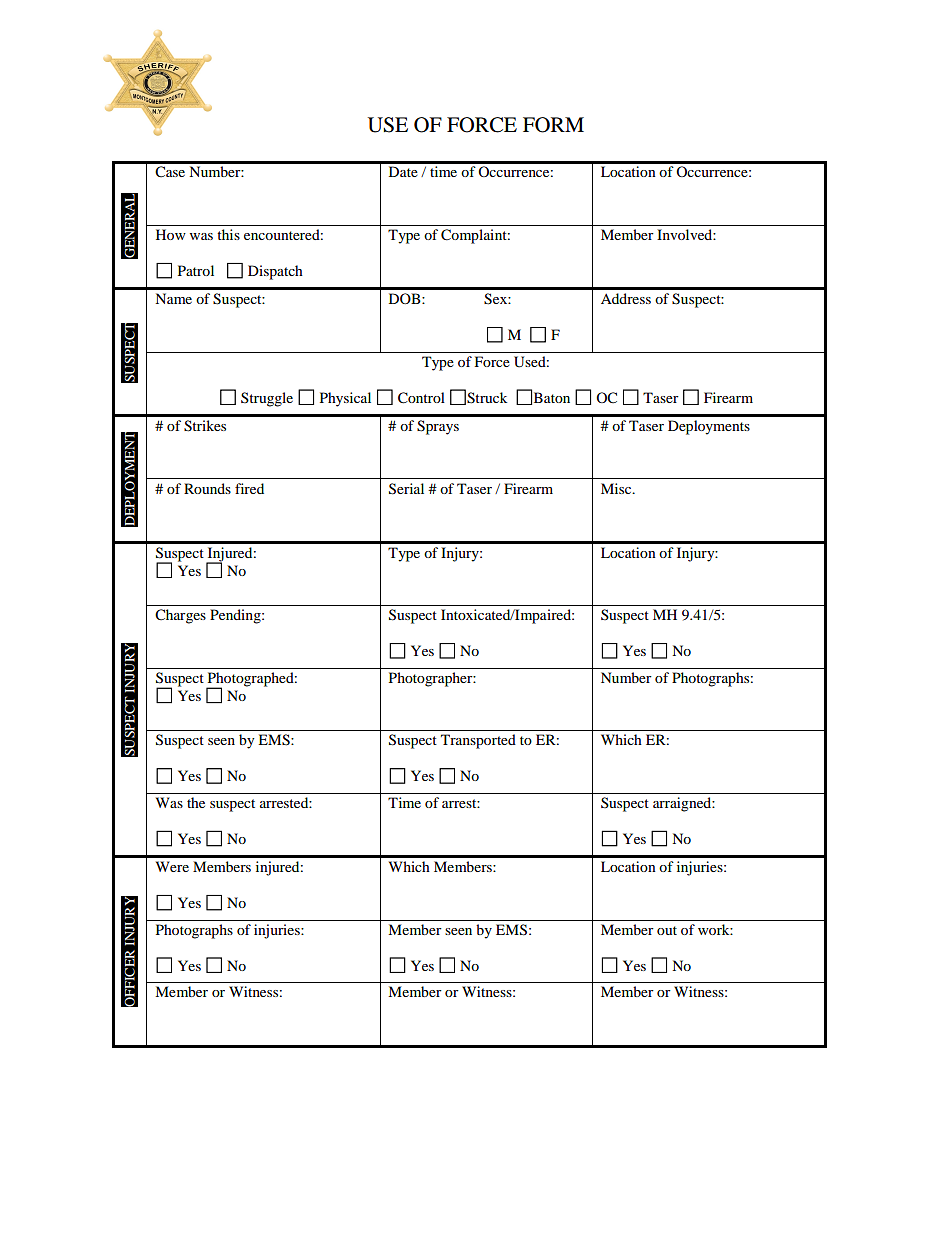  Describe the element at coordinates (403, 171) in the page. I see `Date` at that location.
